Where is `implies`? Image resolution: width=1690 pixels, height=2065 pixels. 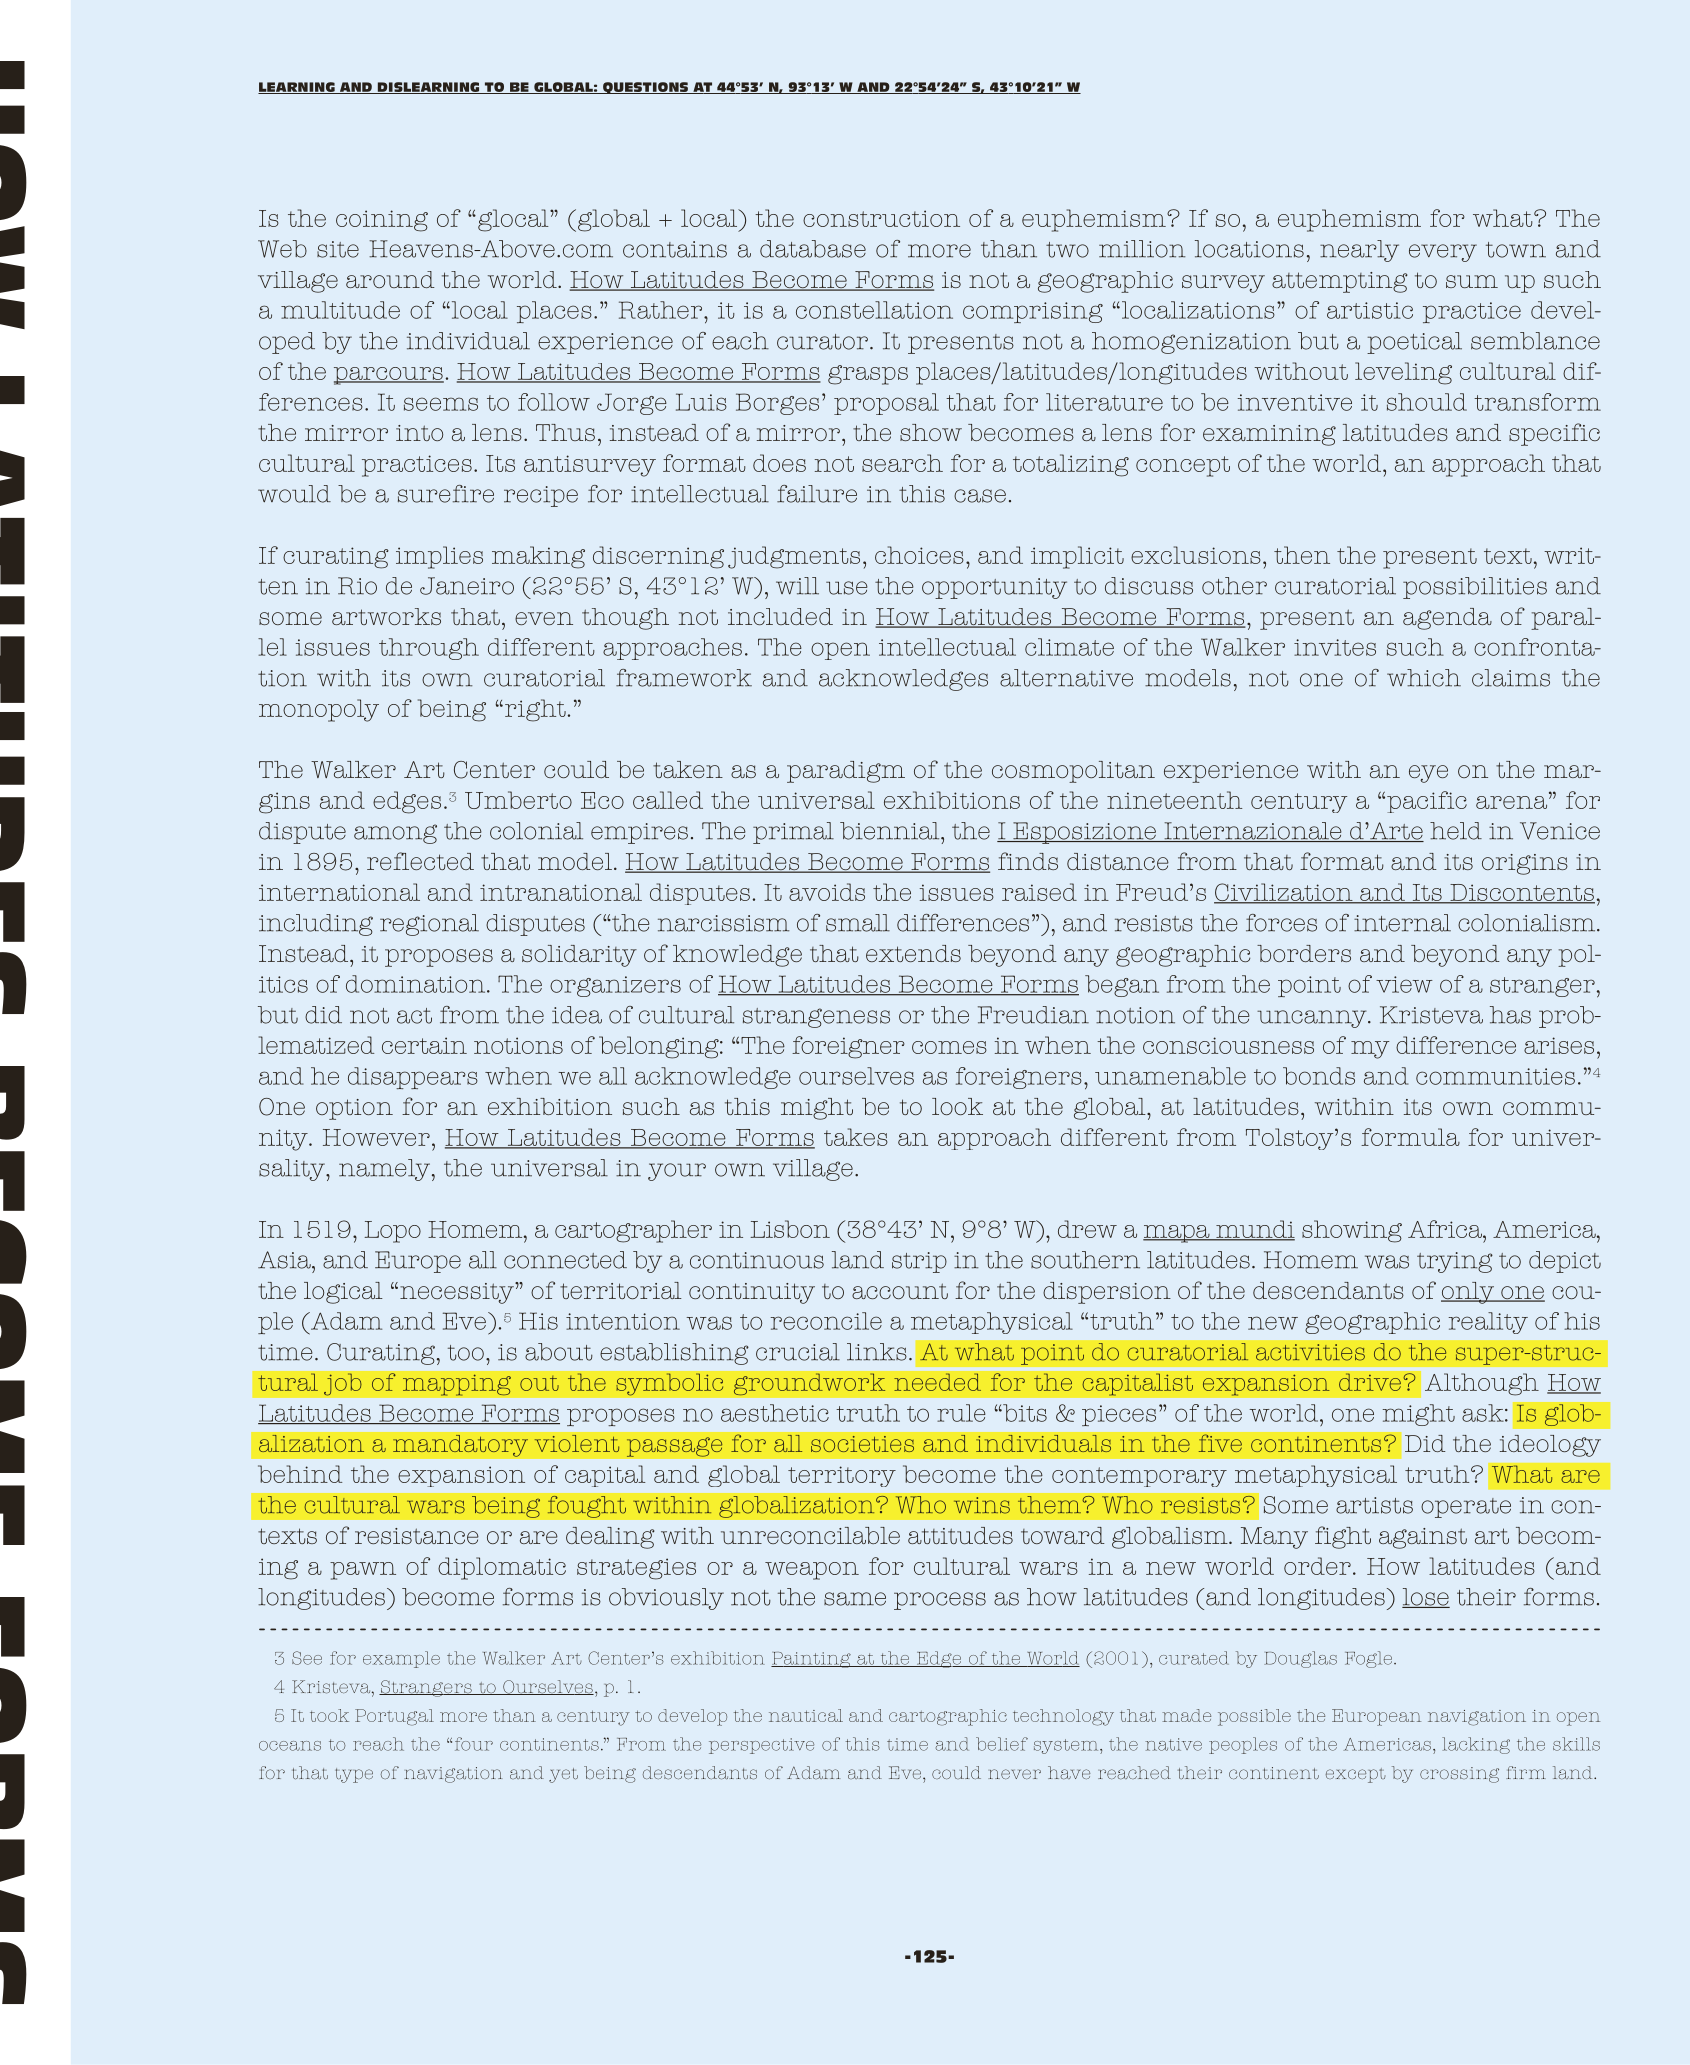
implies is located at coordinates (439, 557).
